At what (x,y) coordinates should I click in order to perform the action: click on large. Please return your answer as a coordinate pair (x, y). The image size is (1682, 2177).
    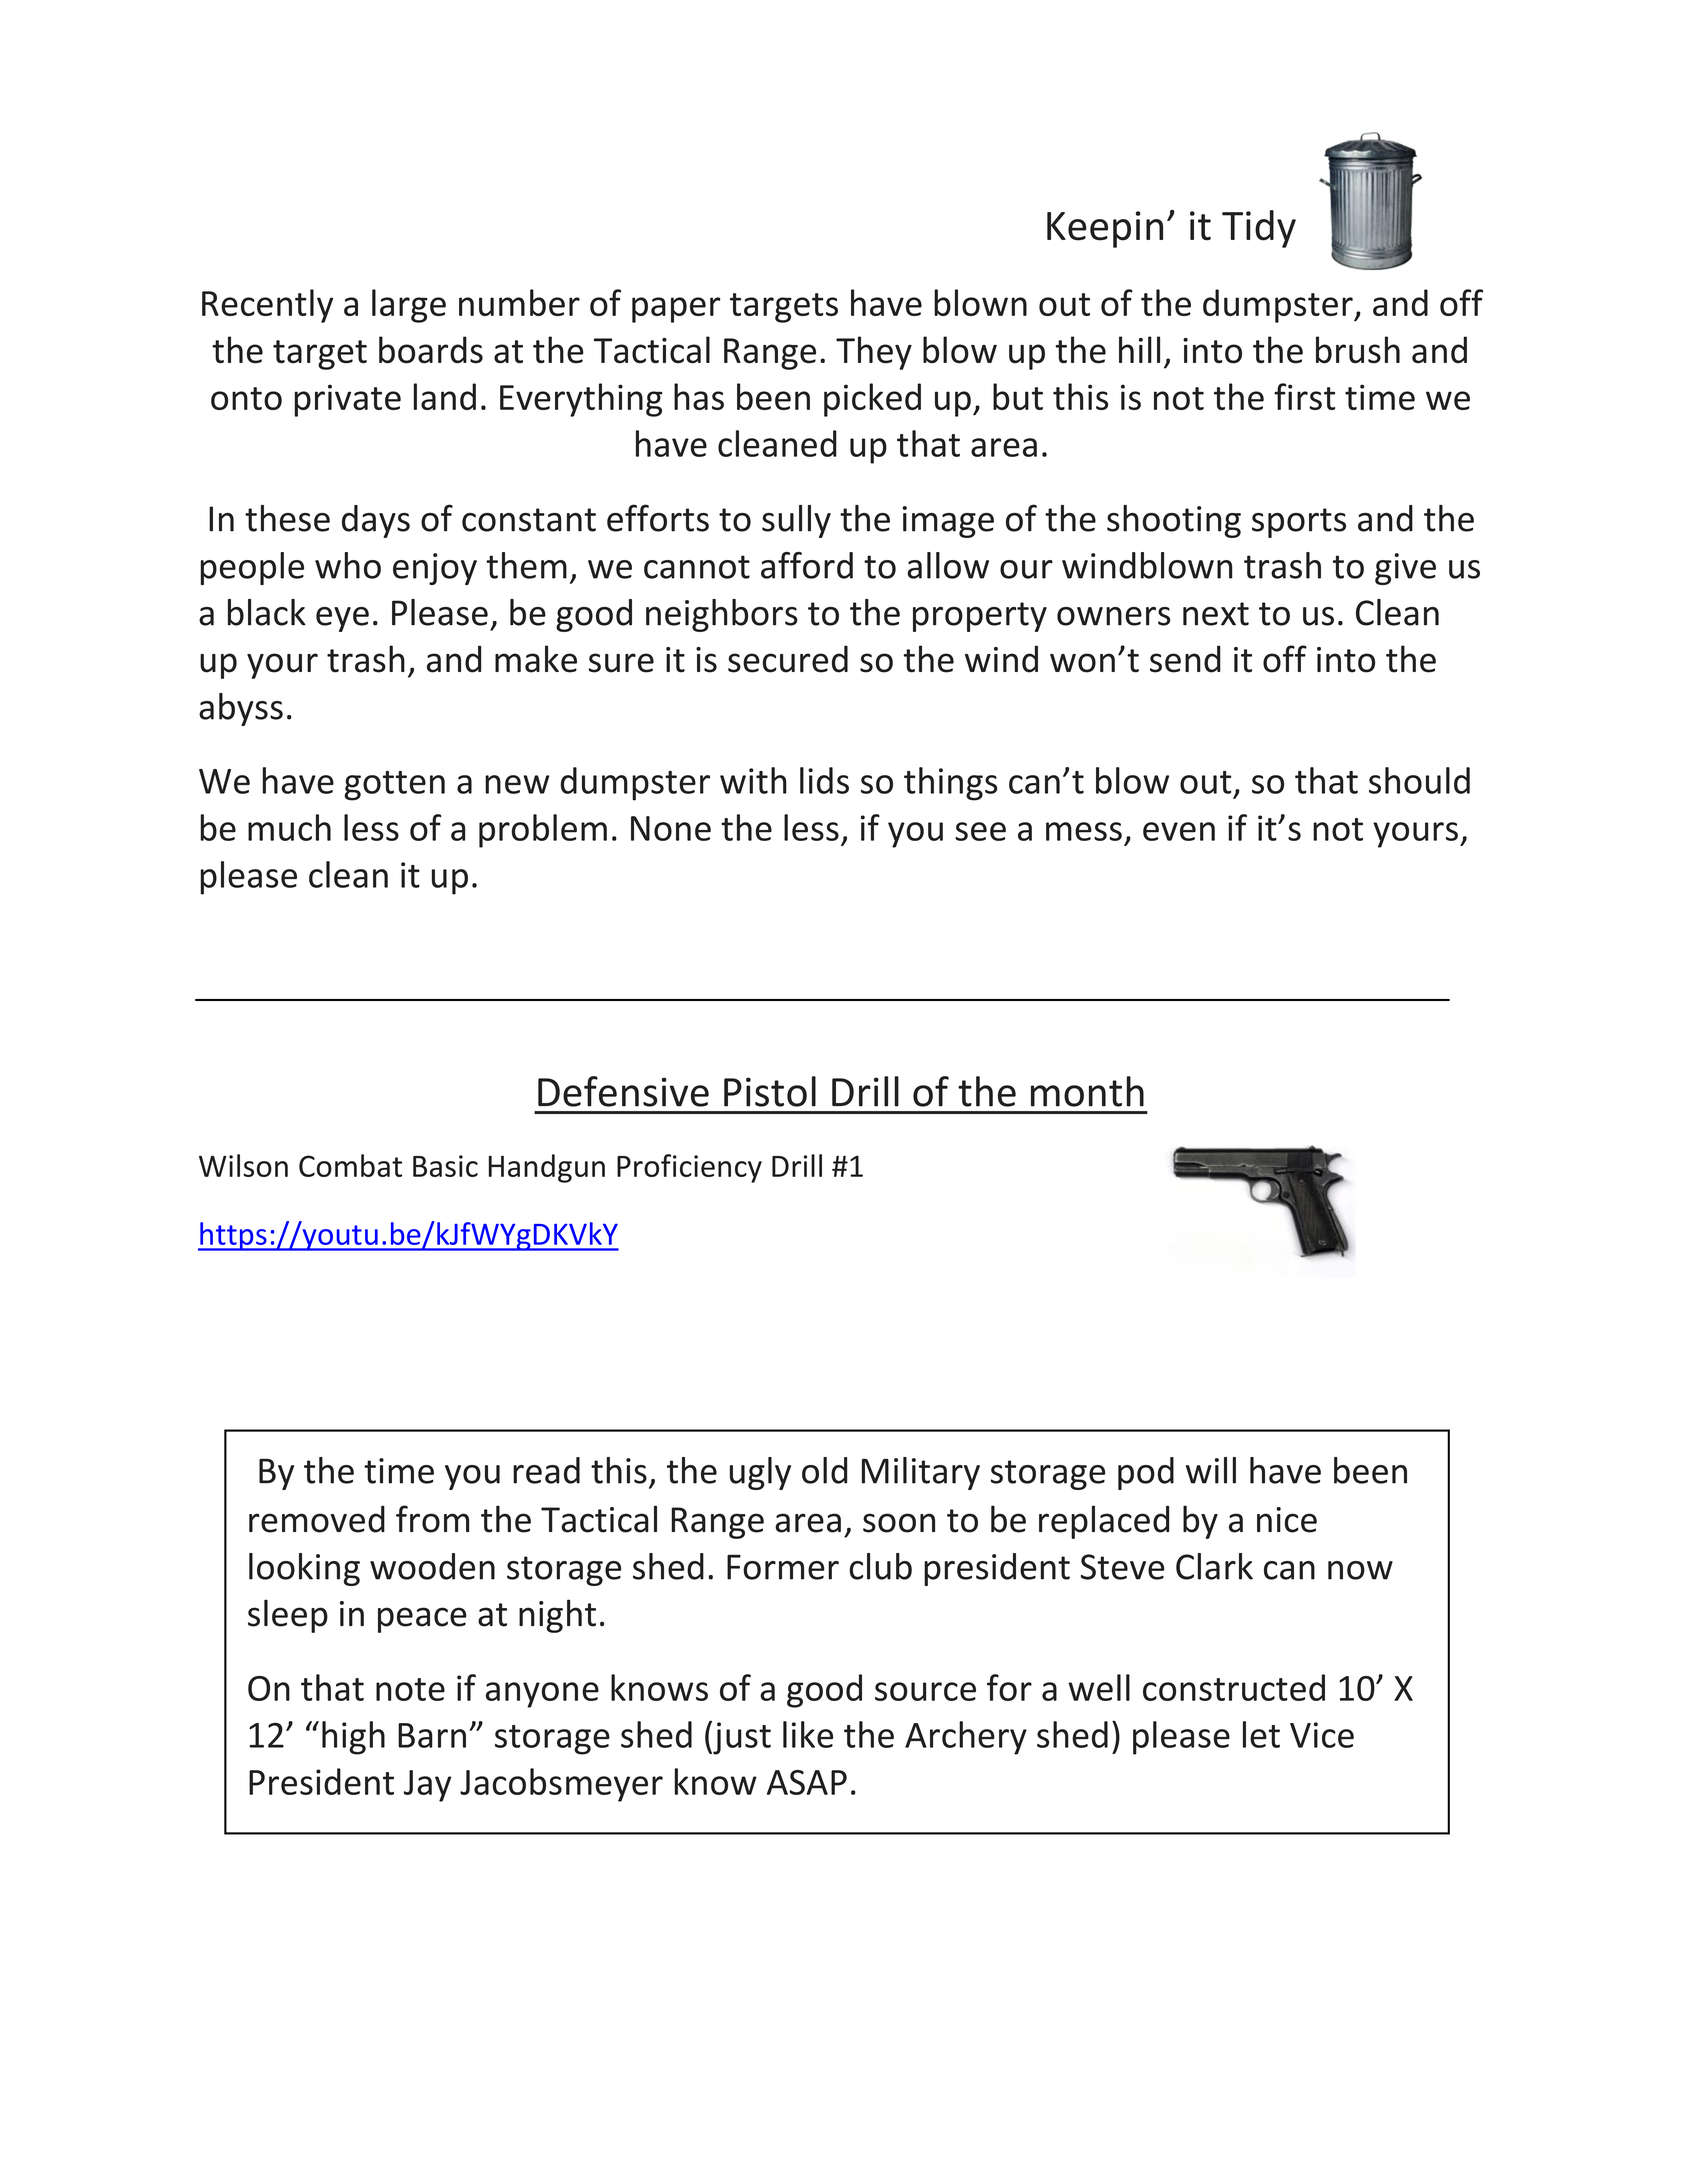
    Looking at the image, I should click on (409, 306).
